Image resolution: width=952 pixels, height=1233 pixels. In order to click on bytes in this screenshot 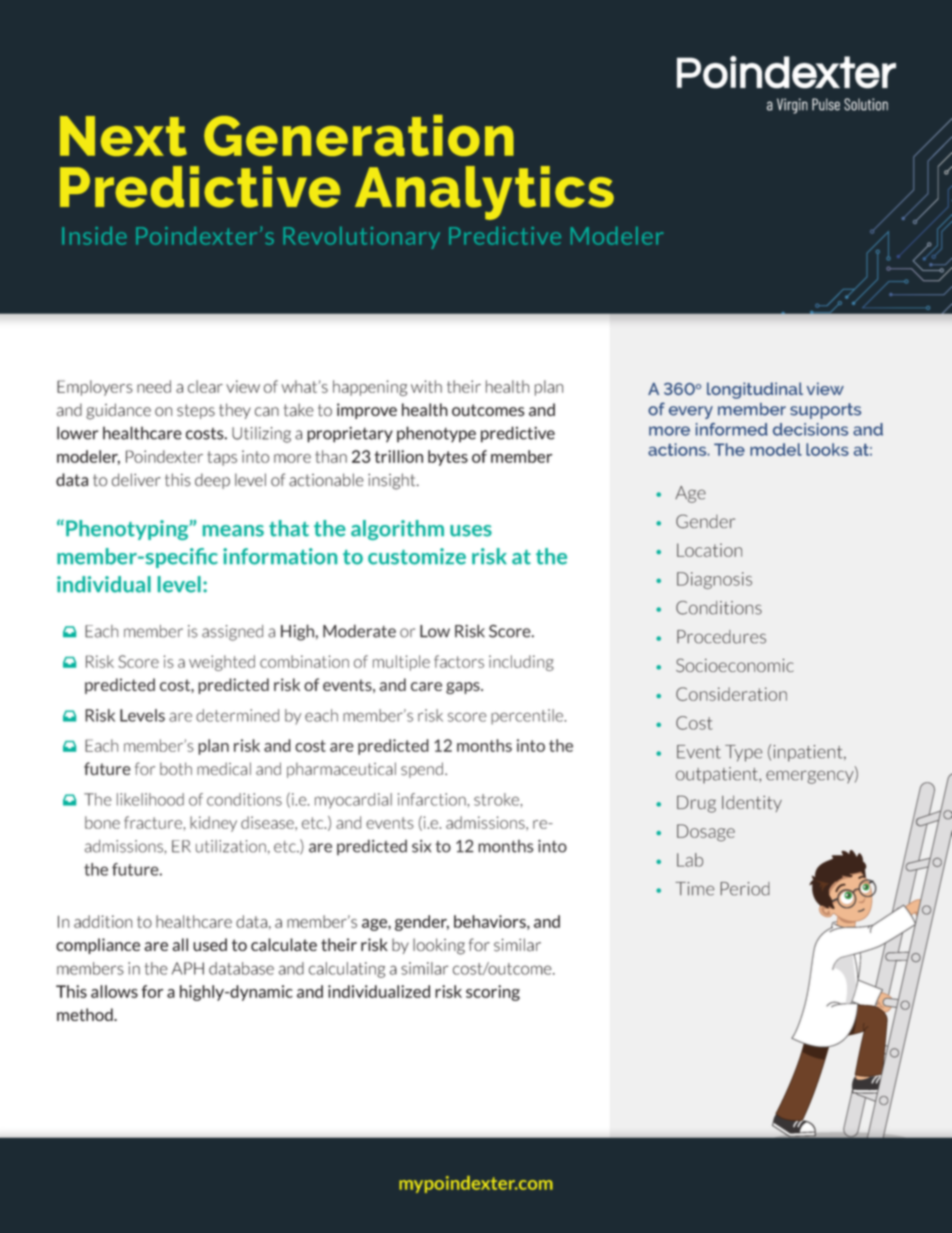, I will do `click(448, 458)`.
